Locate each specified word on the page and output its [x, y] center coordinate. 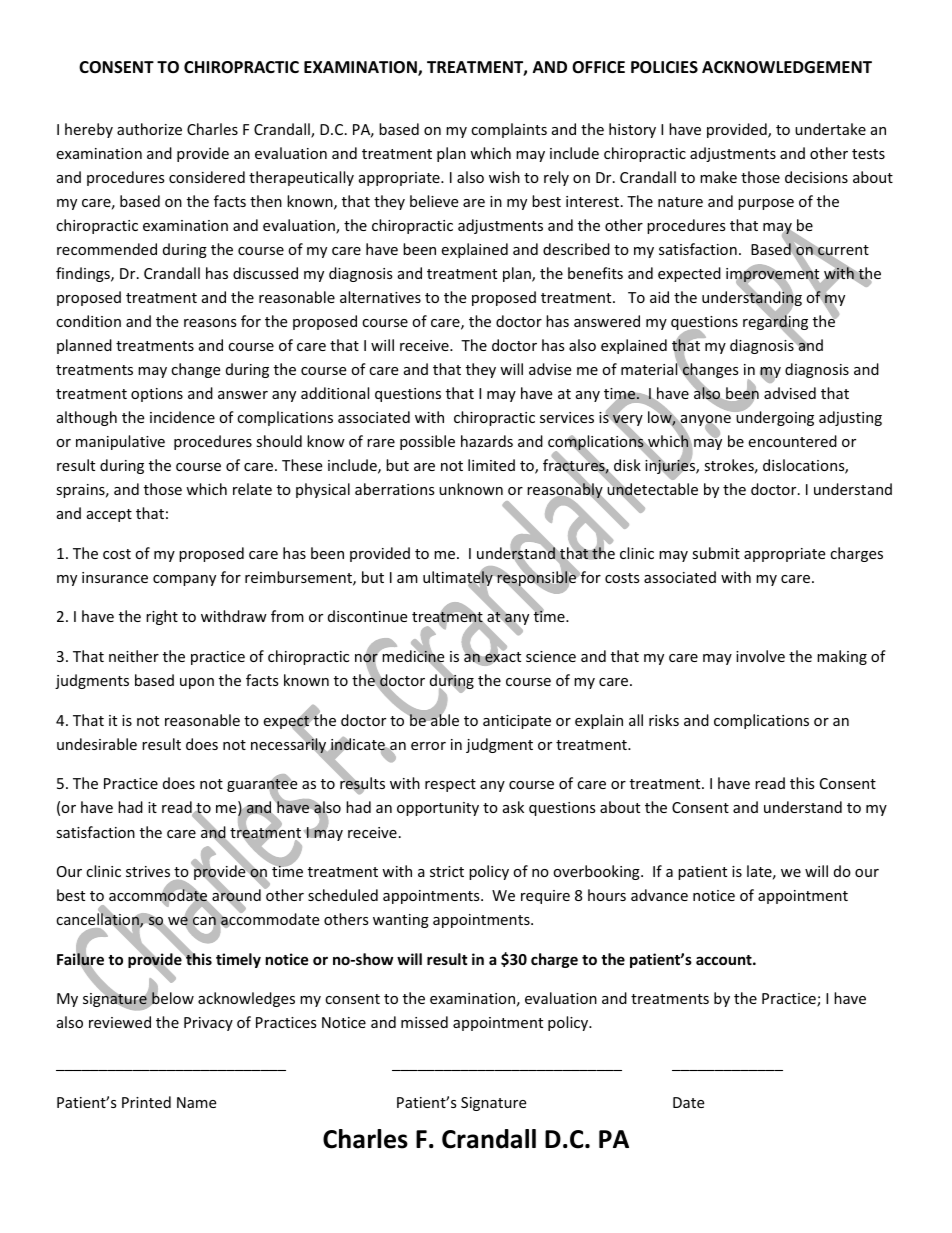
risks [664, 720]
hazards [487, 441]
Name [196, 1102]
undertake [830, 129]
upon [197, 683]
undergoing [774, 417]
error [428, 746]
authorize [149, 129]
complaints [509, 130]
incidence [182, 417]
